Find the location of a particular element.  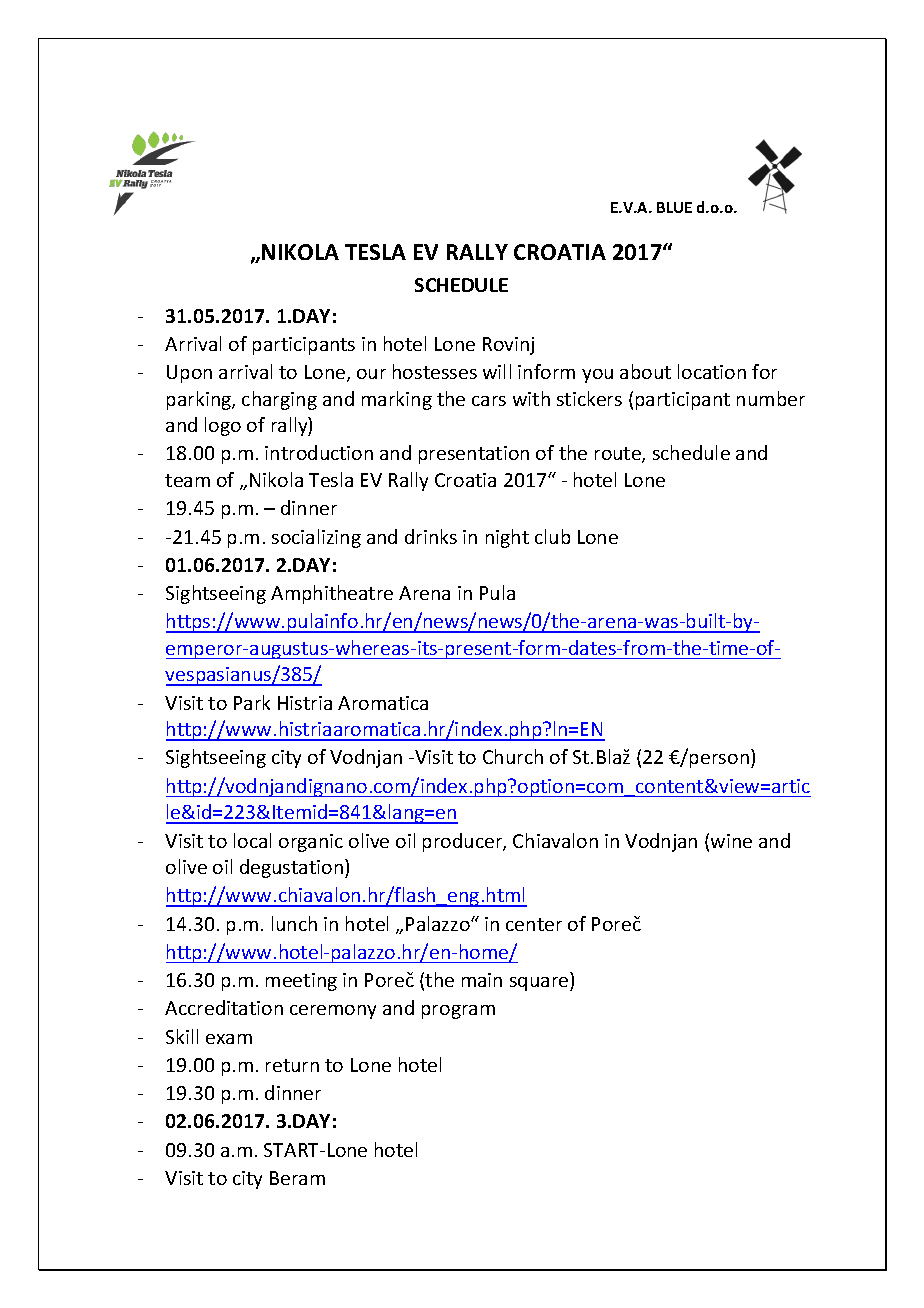

will is located at coordinates (497, 371).
